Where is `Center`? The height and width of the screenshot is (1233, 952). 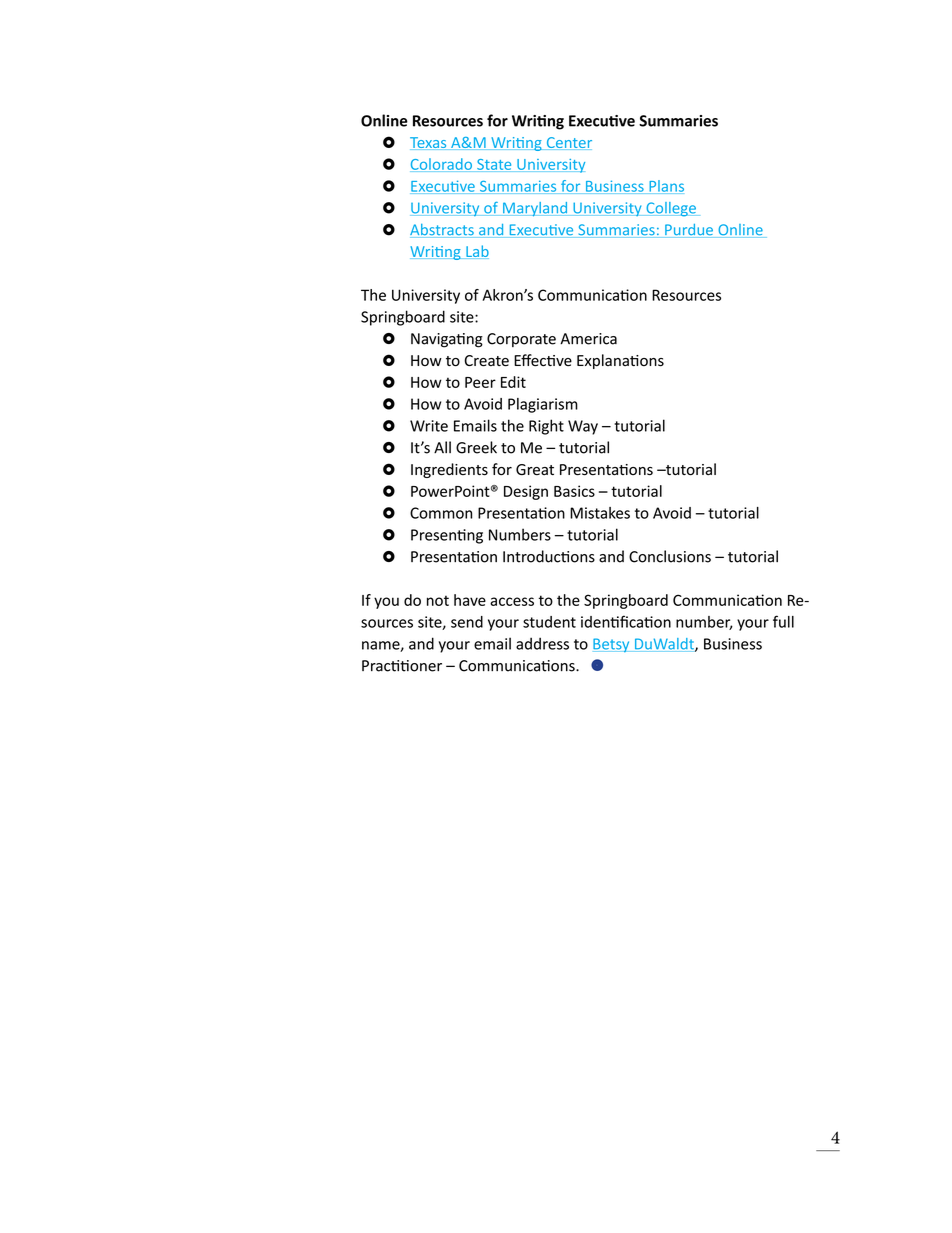
Center is located at coordinates (568, 143).
